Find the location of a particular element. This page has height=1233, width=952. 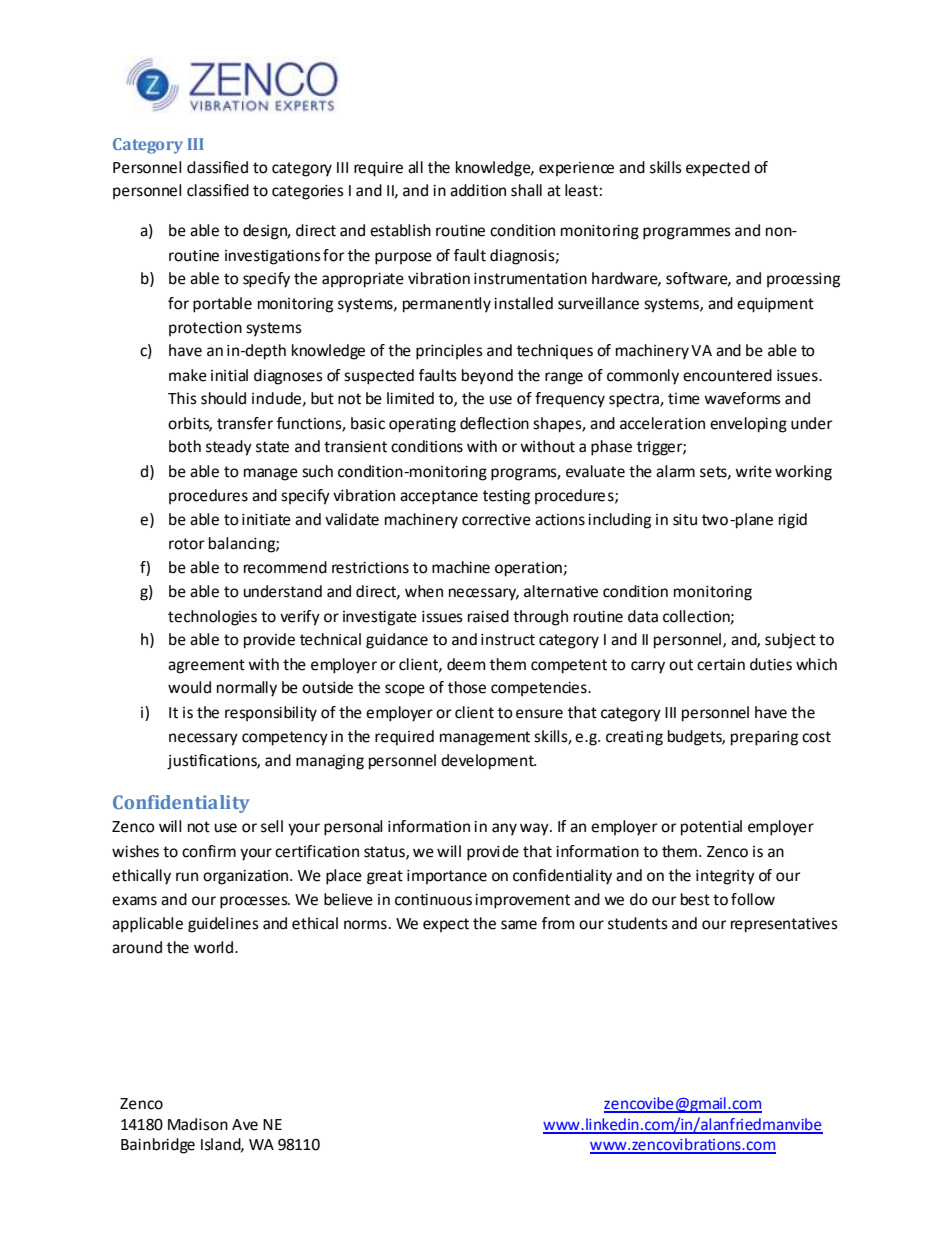

integrity is located at coordinates (725, 877).
